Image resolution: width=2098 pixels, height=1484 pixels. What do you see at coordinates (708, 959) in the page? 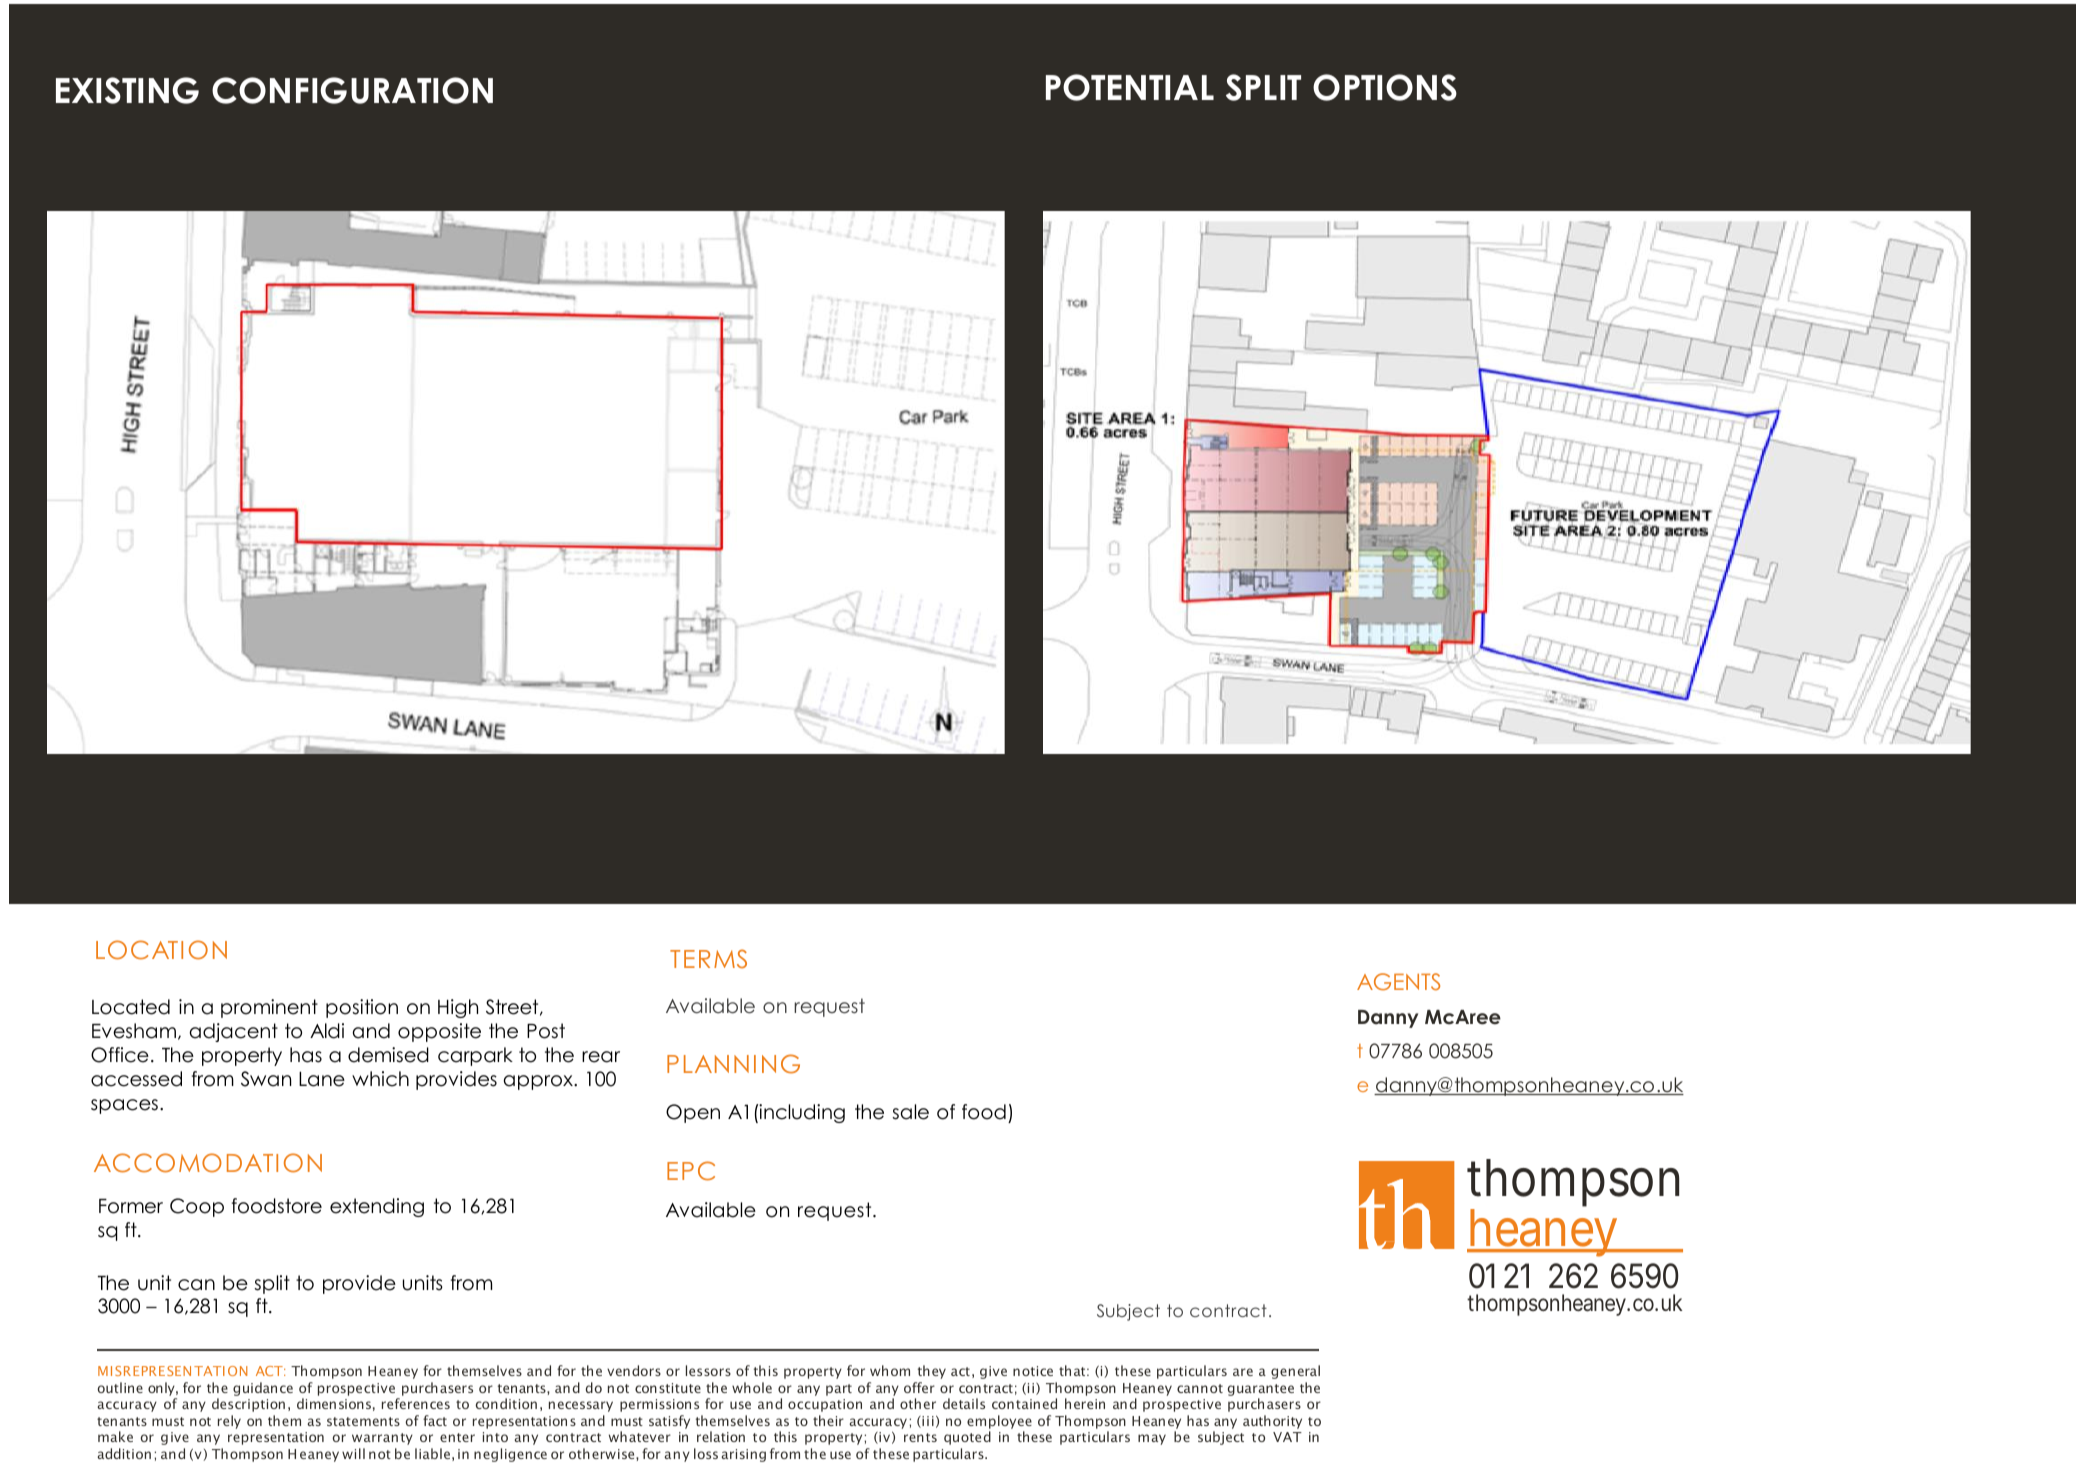
I see `TERMS` at bounding box center [708, 959].
